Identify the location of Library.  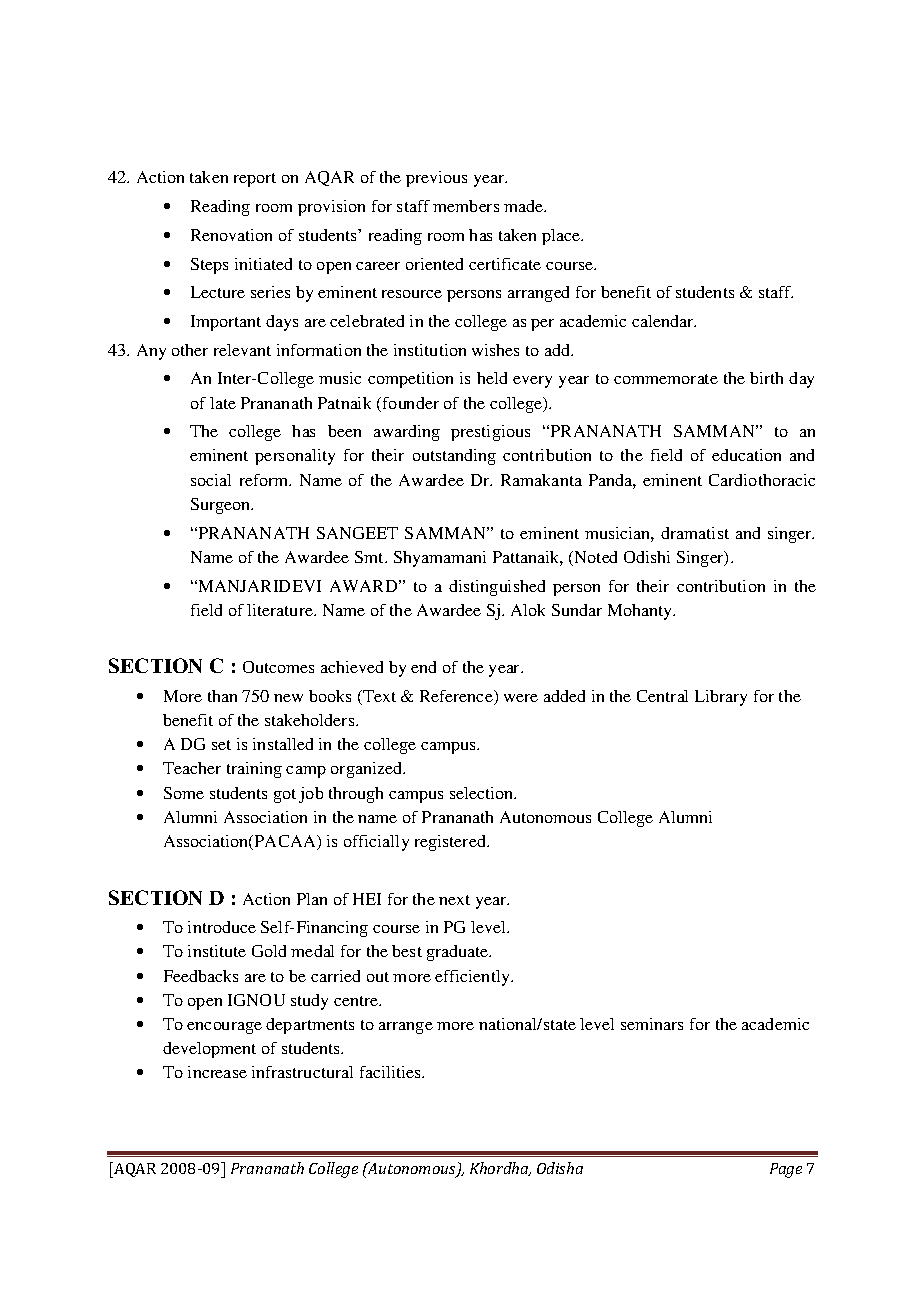
(721, 698).
